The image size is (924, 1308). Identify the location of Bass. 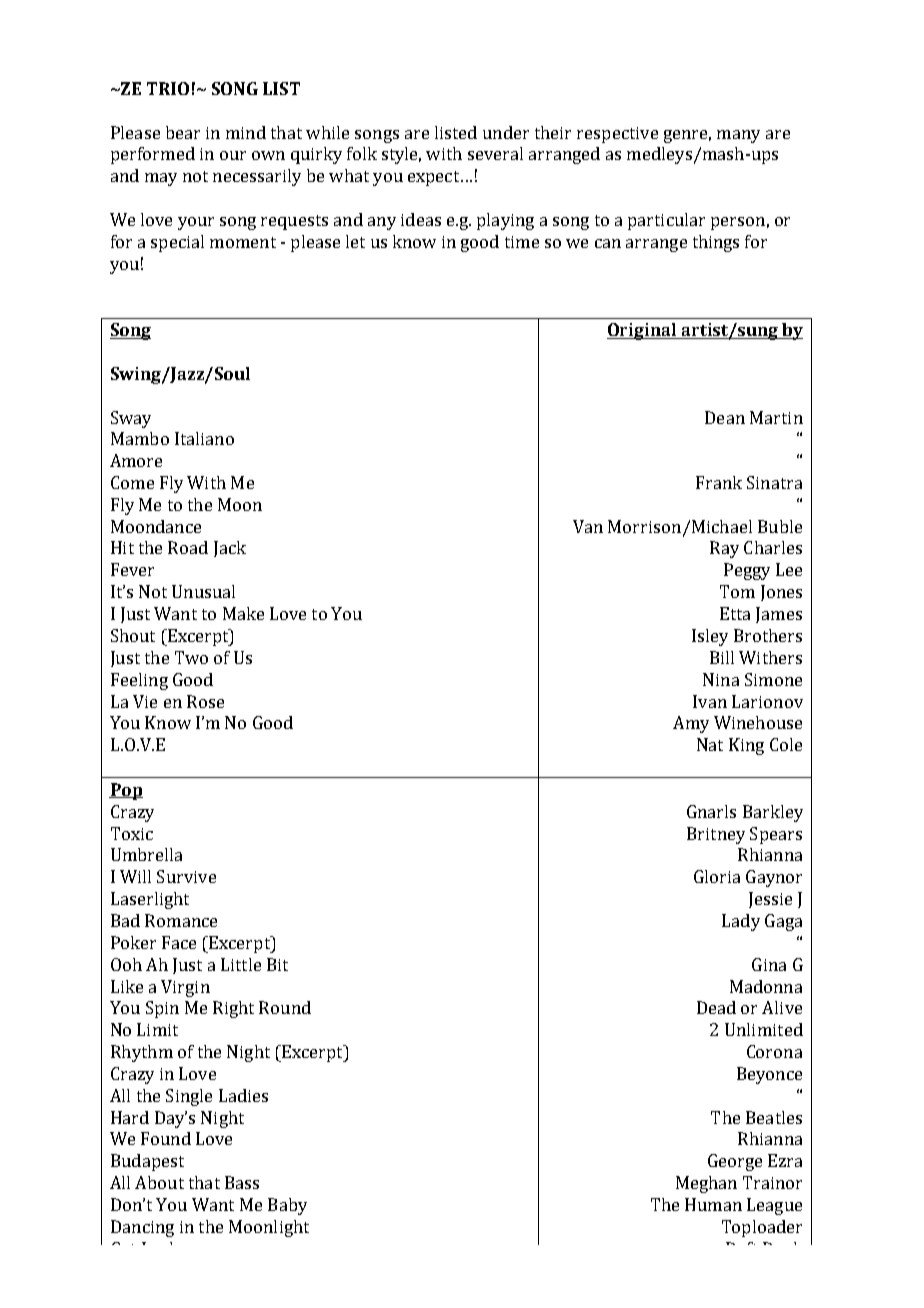
(242, 1182).
